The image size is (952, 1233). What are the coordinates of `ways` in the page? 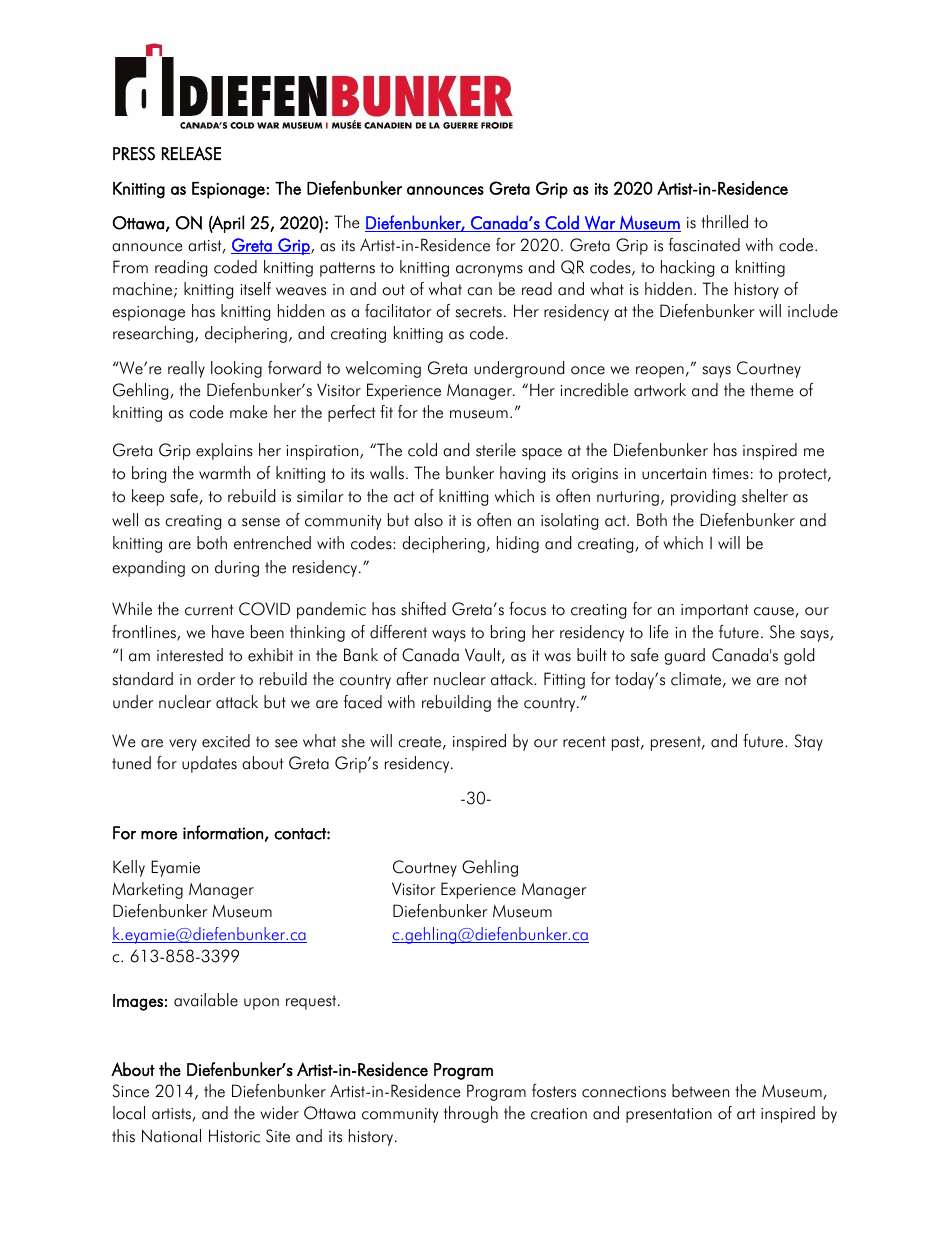 It's located at (449, 636).
